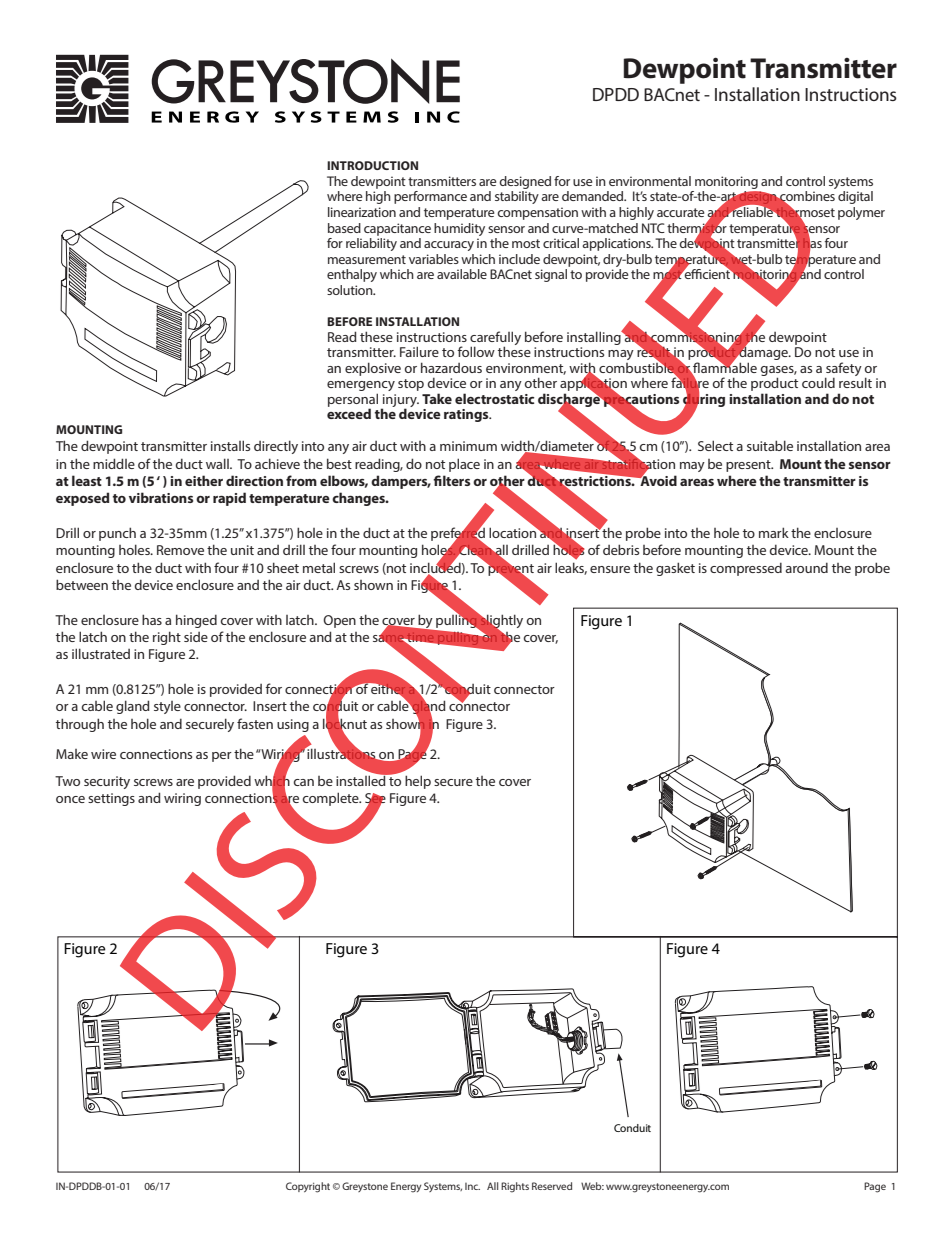  What do you see at coordinates (418, 782) in the screenshot?
I see `help` at bounding box center [418, 782].
